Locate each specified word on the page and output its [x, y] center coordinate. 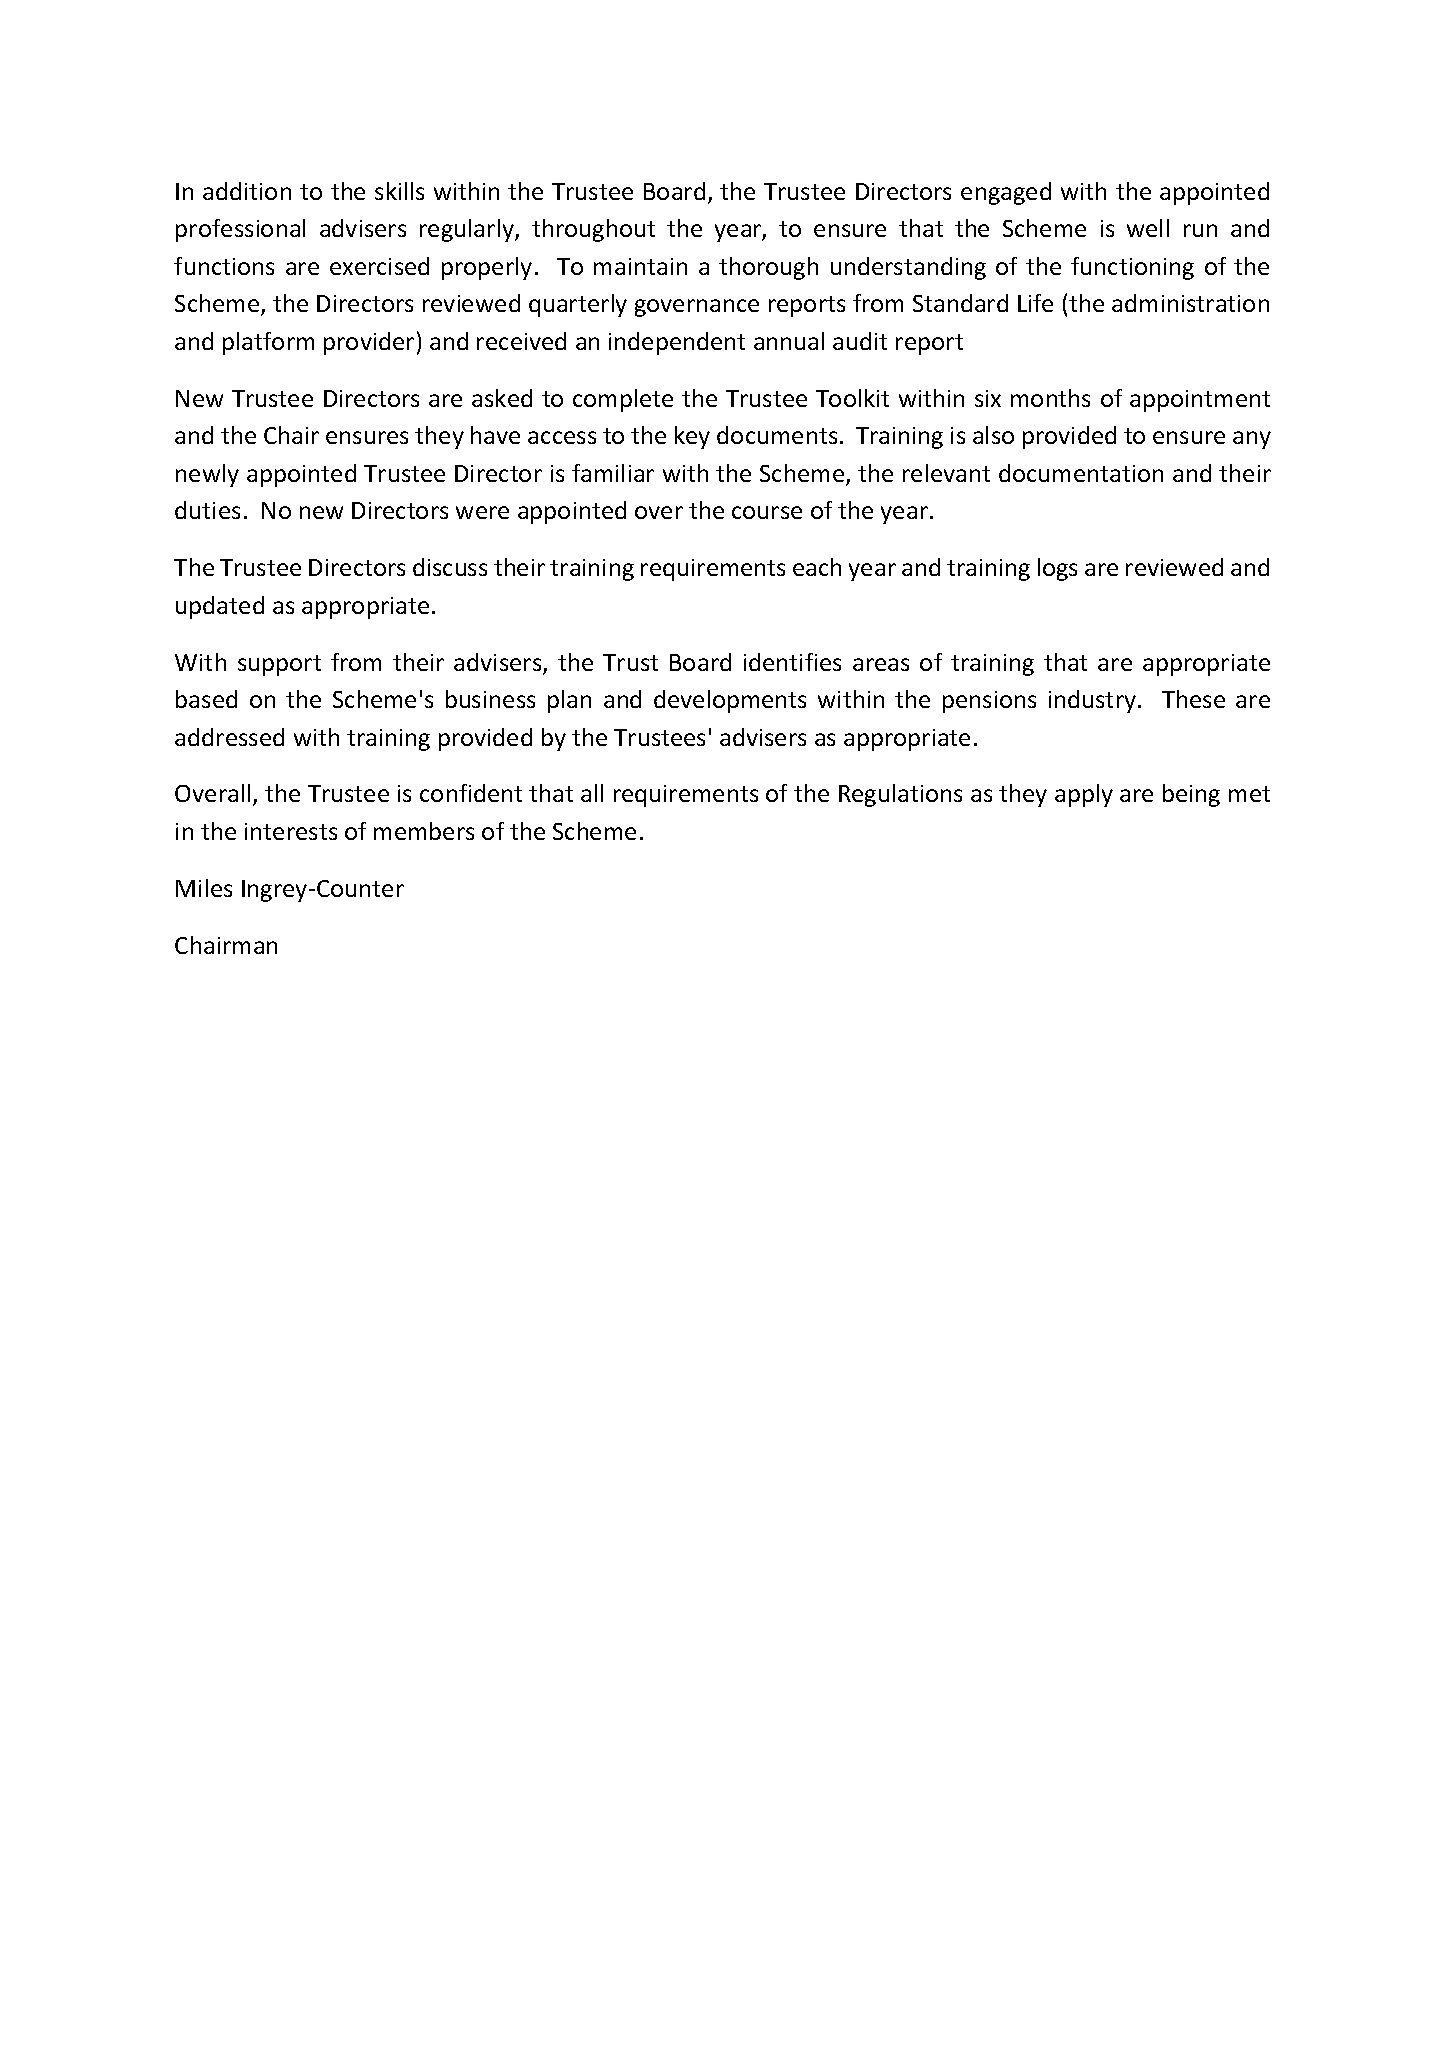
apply [1084, 795]
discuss [450, 567]
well [1148, 228]
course [767, 512]
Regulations [900, 795]
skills [399, 191]
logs [1057, 569]
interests [291, 831]
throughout [593, 230]
